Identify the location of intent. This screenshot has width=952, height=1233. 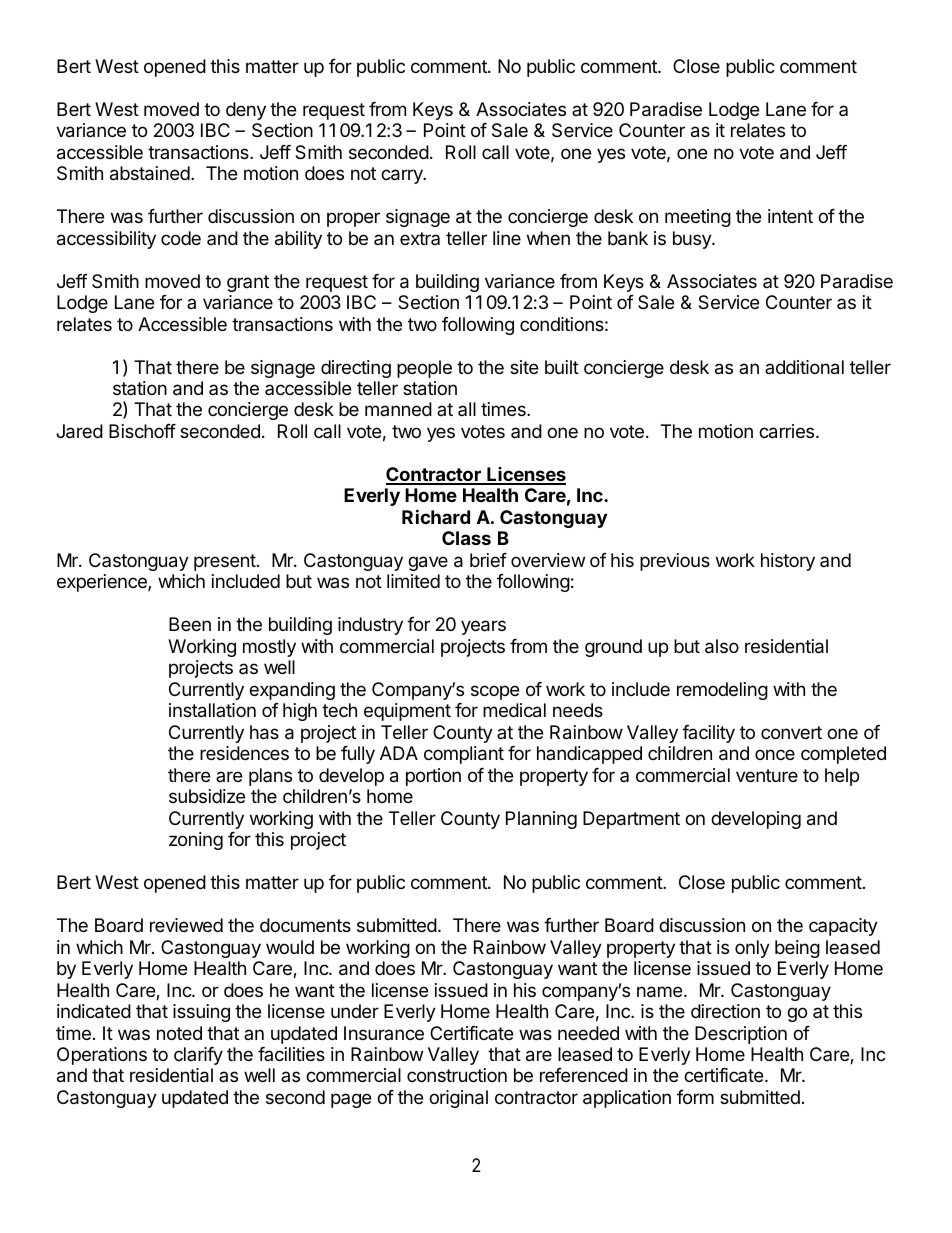
(790, 216).
